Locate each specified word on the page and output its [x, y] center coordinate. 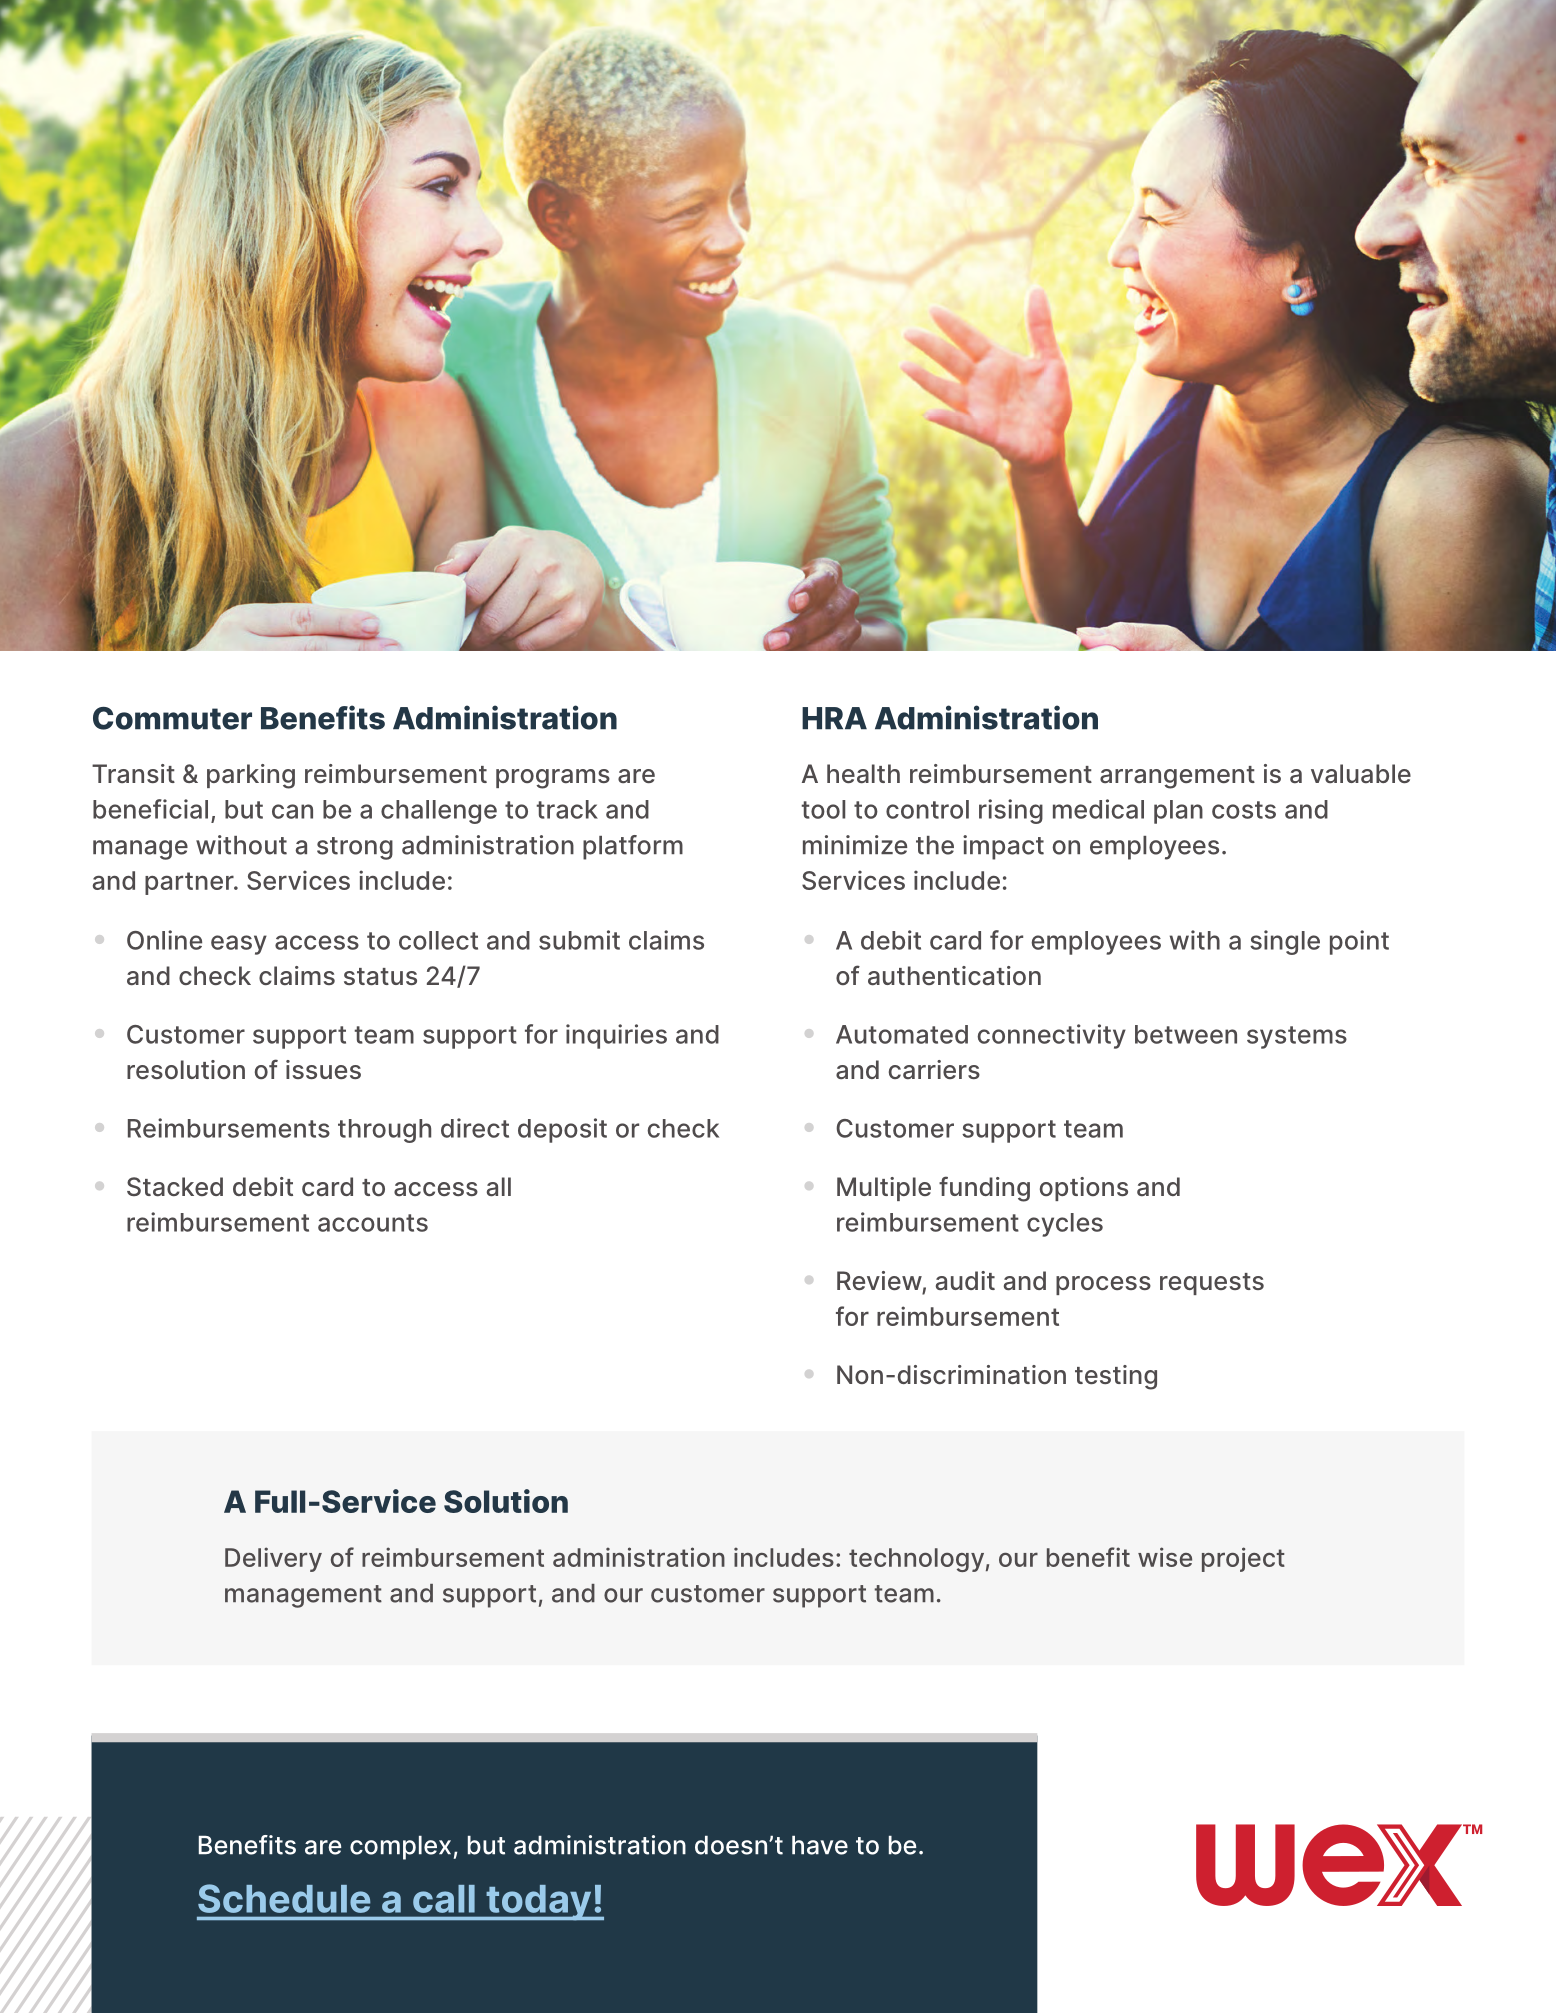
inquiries [616, 1036]
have [820, 1845]
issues [323, 1069]
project [1243, 1559]
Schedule [284, 1898]
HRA [834, 718]
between [1186, 1034]
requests [1212, 1284]
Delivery [273, 1559]
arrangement [1177, 777]
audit [965, 1281]
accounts [373, 1223]
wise [1165, 1557]
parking [251, 776]
